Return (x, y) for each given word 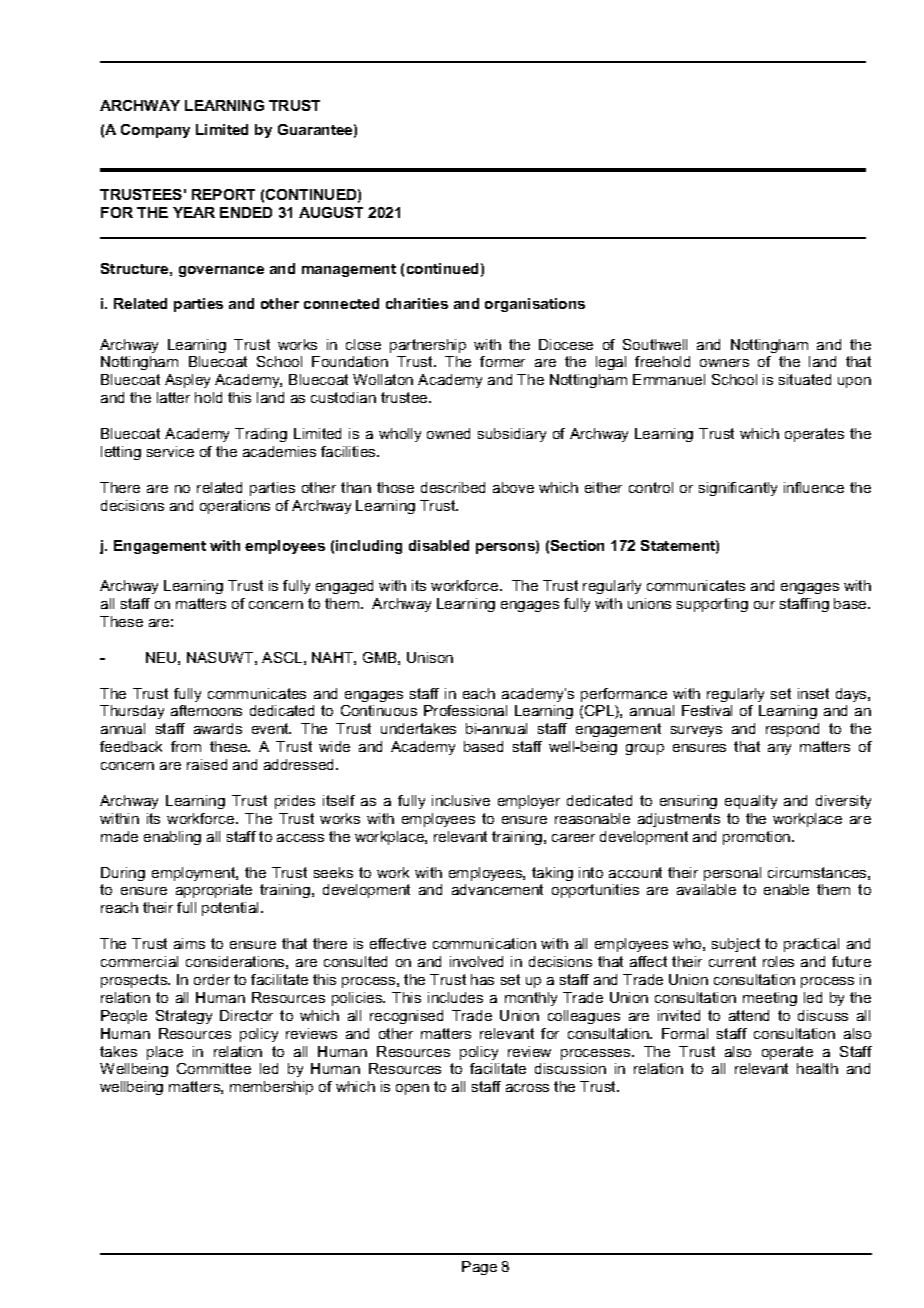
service (170, 451)
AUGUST (331, 212)
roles (778, 961)
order (212, 979)
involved (476, 961)
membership (271, 1088)
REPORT (223, 194)
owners (724, 363)
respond (792, 730)
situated (805, 379)
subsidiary (512, 435)
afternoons (206, 710)
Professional (465, 710)
